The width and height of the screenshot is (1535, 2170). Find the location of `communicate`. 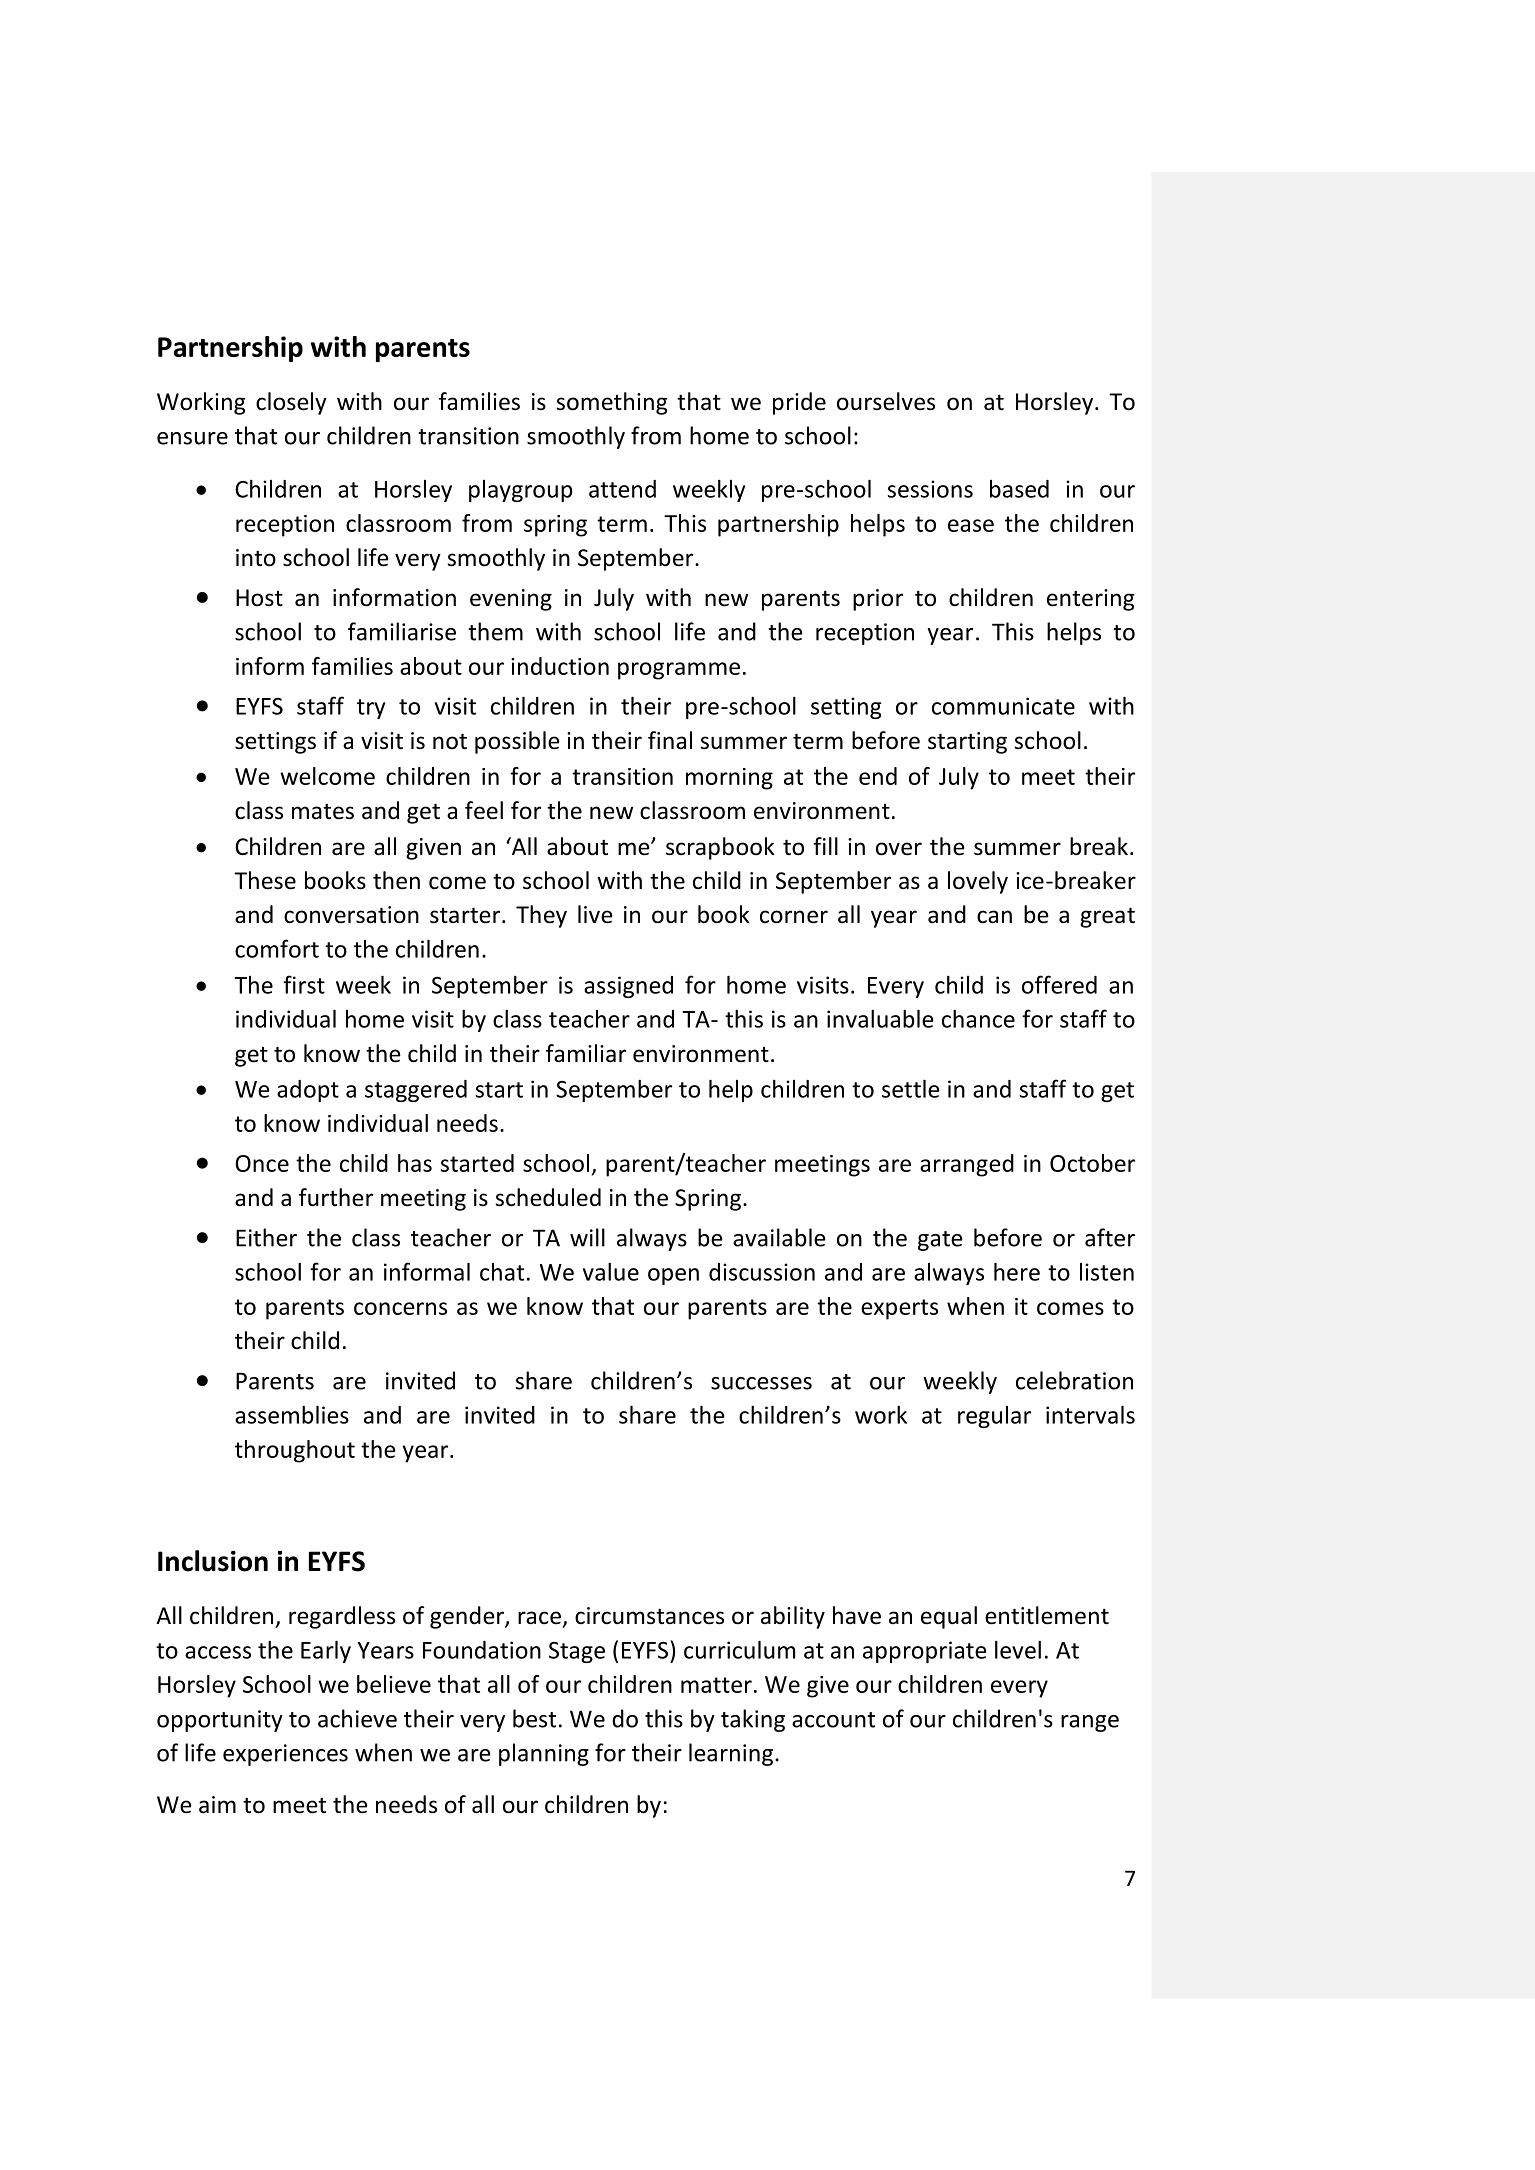

communicate is located at coordinates (1003, 706).
